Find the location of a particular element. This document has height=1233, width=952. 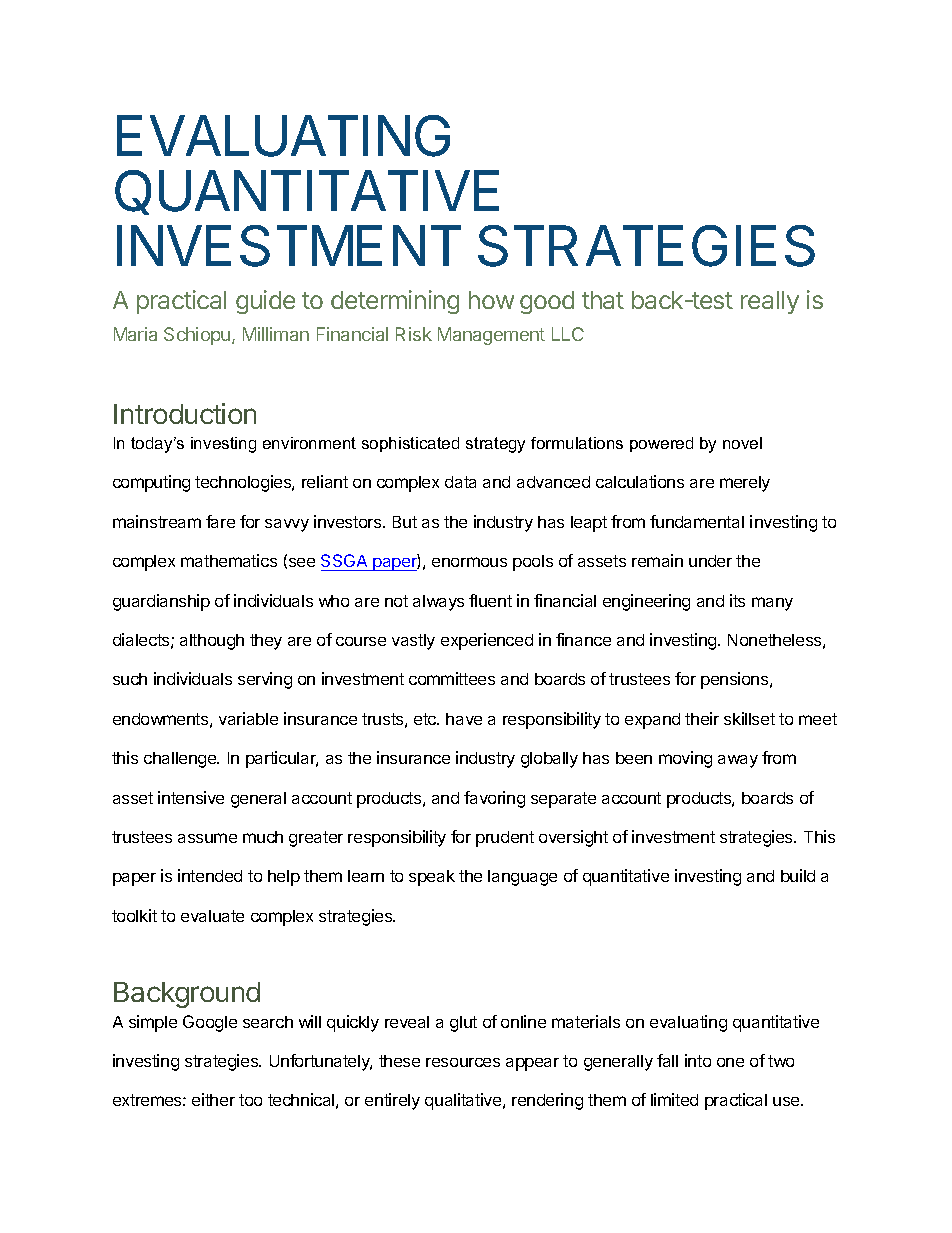

either is located at coordinates (213, 1099).
